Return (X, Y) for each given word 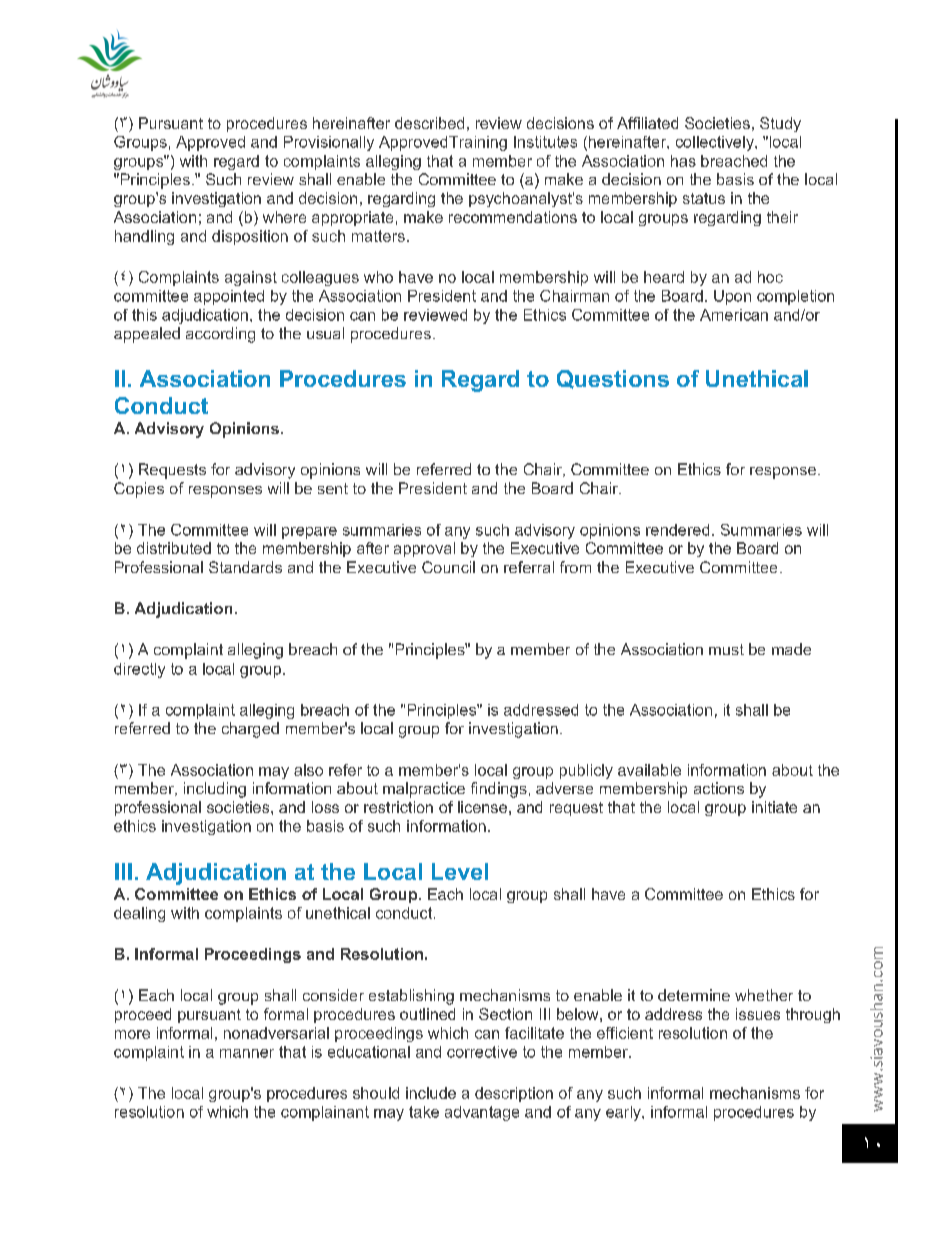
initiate (774, 807)
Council (448, 567)
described (429, 123)
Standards (245, 567)
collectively (716, 143)
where (284, 217)
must (726, 649)
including (215, 790)
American (734, 315)
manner (247, 1053)
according (220, 335)
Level (460, 871)
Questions (613, 379)
